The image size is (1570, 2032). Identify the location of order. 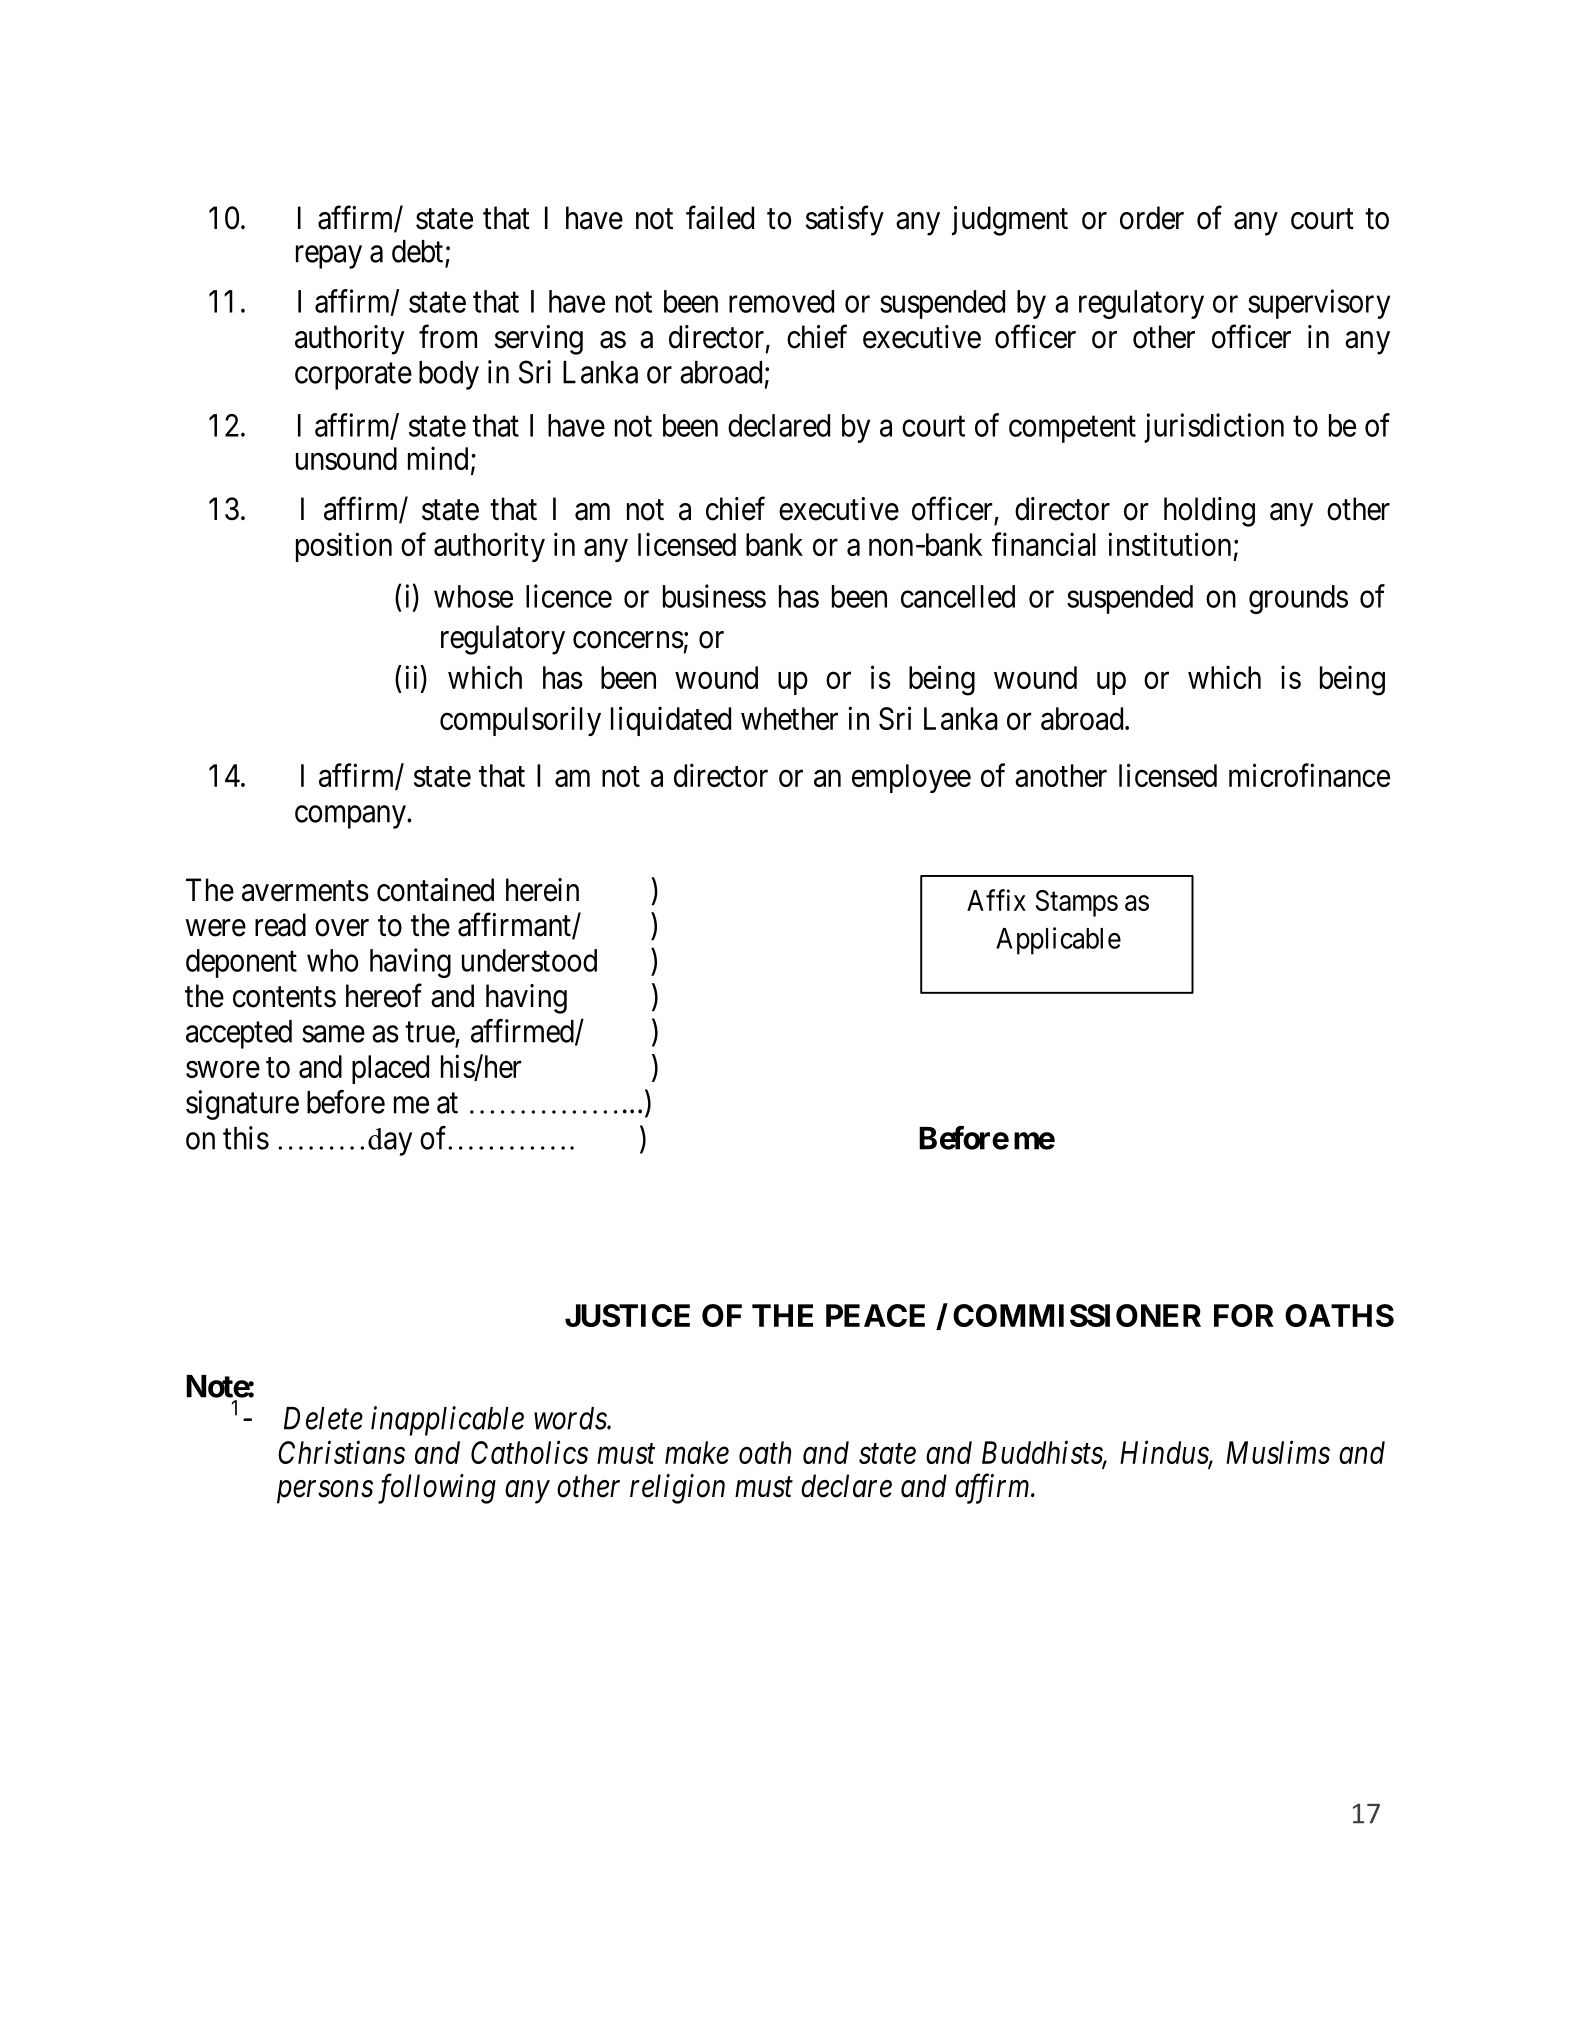
(1152, 218).
